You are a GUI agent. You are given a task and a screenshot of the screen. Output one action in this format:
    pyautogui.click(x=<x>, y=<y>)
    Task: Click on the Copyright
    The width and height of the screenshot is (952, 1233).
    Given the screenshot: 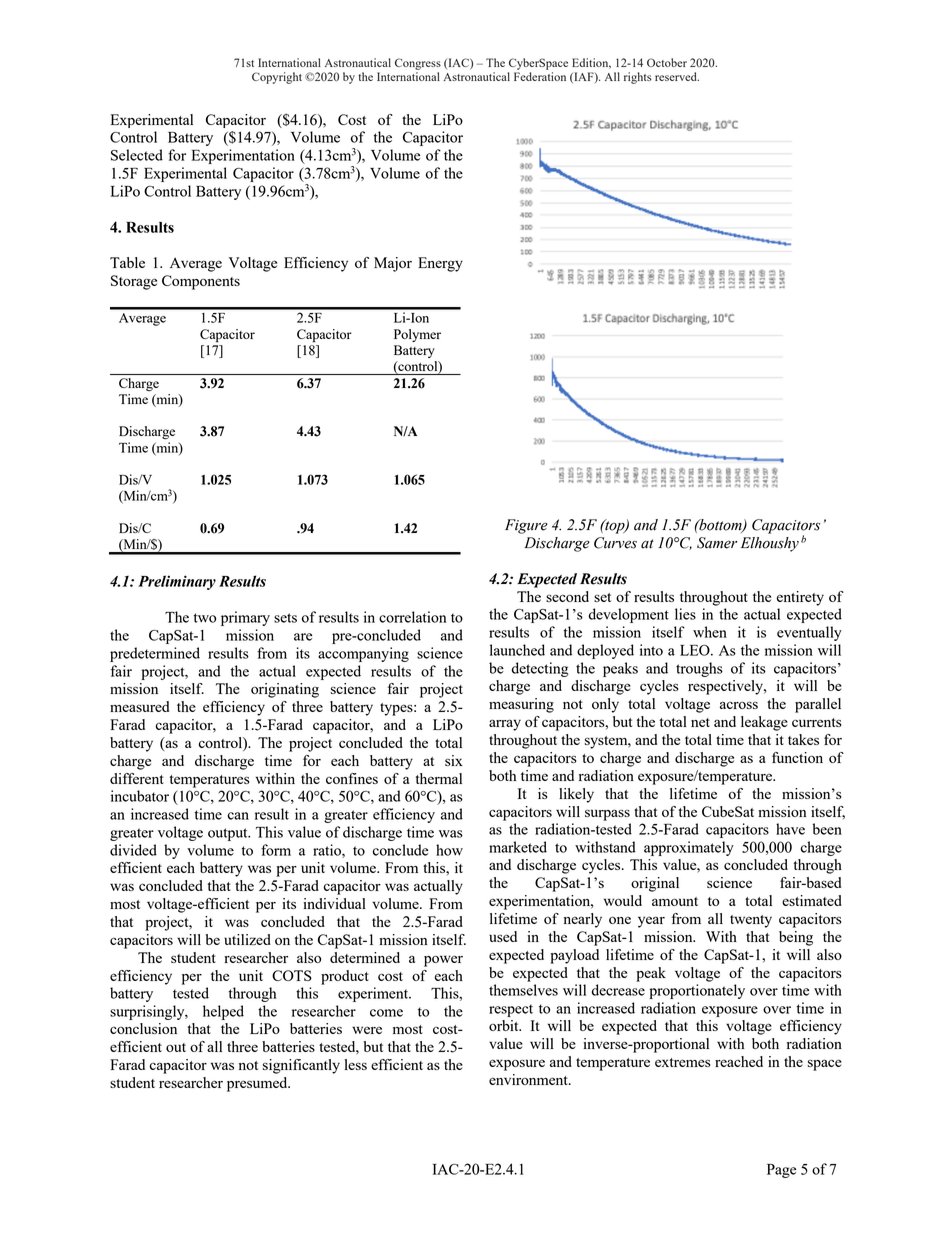 What is the action you would take?
    pyautogui.click(x=277, y=78)
